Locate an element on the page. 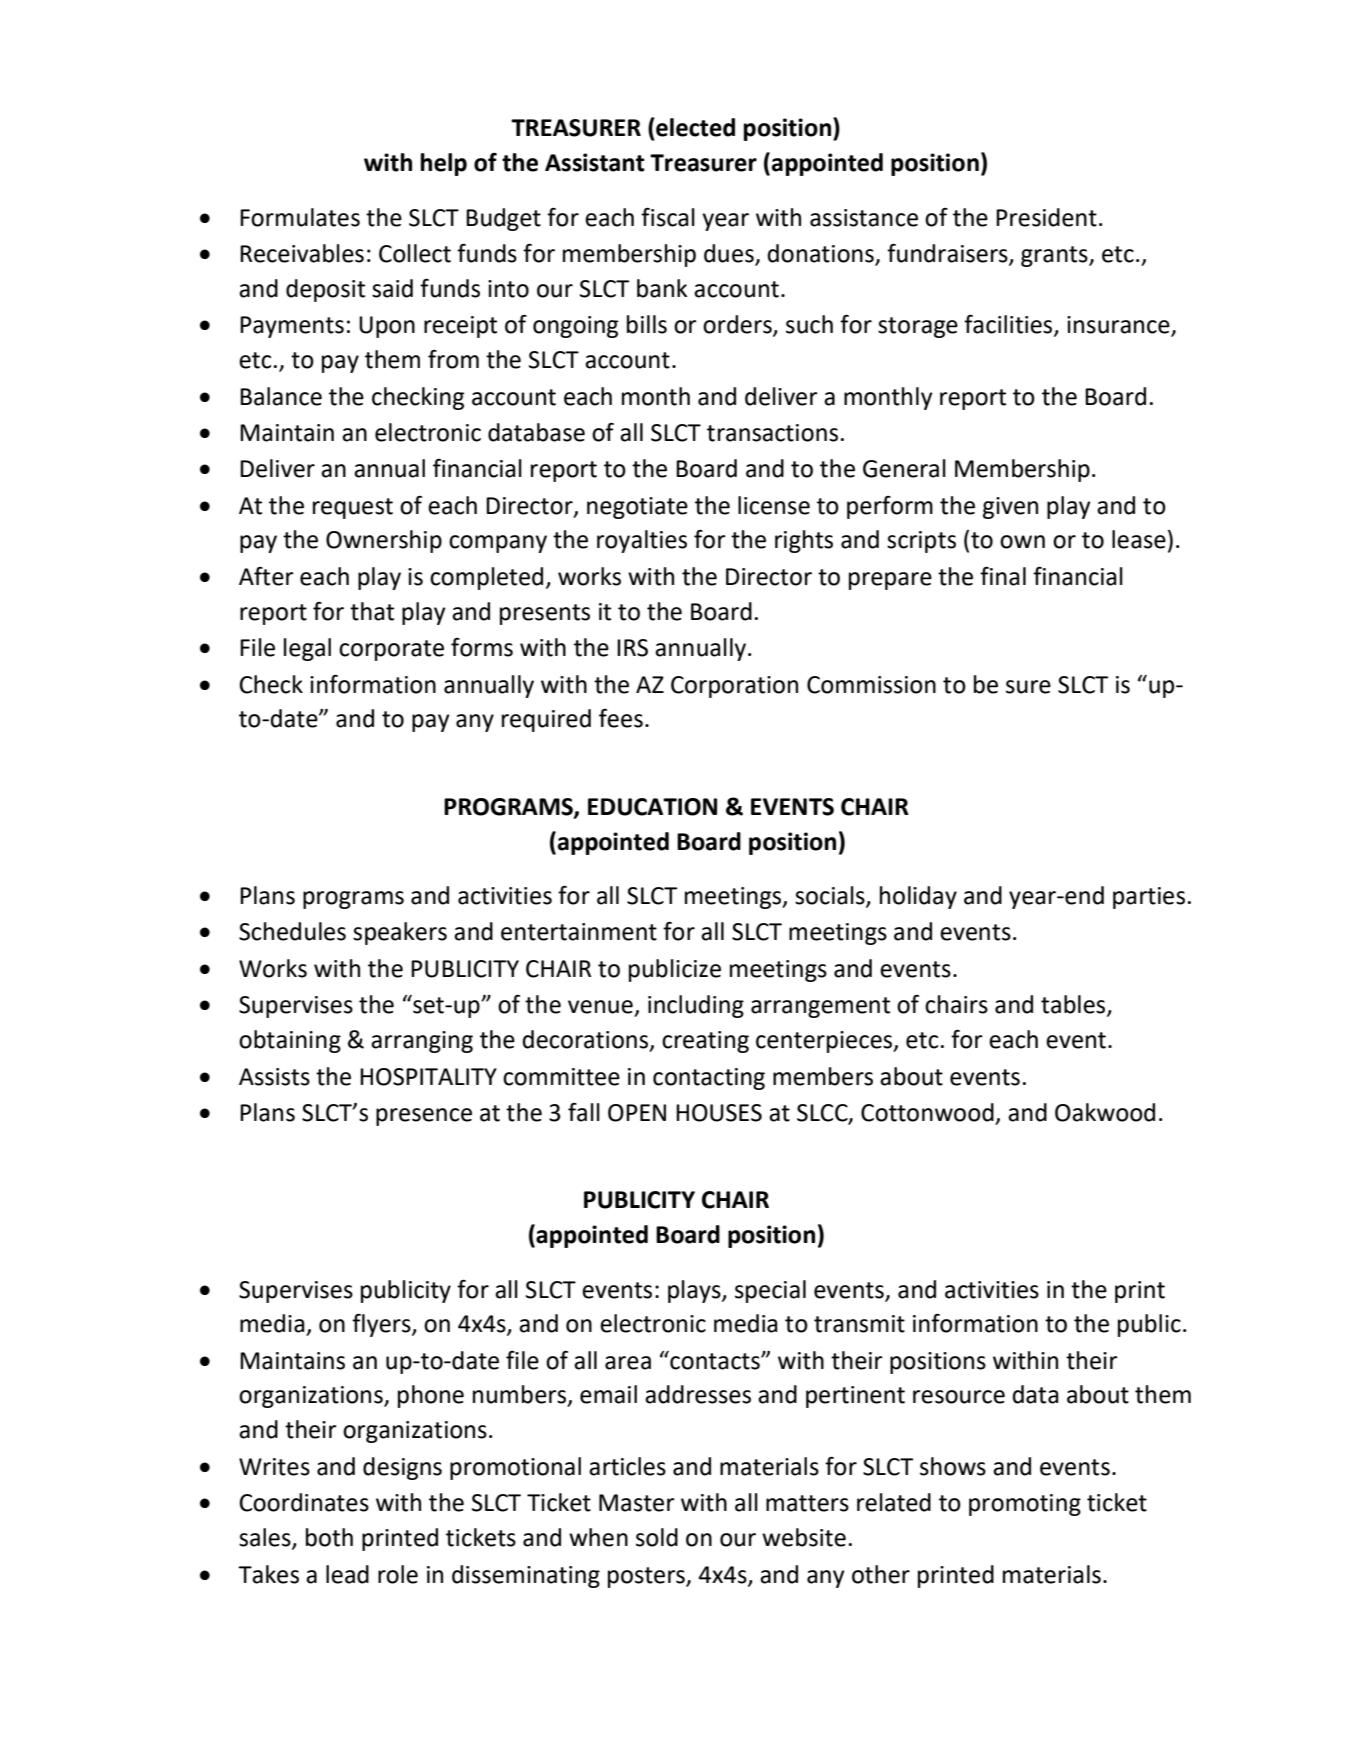  elected is located at coordinates (694, 127).
